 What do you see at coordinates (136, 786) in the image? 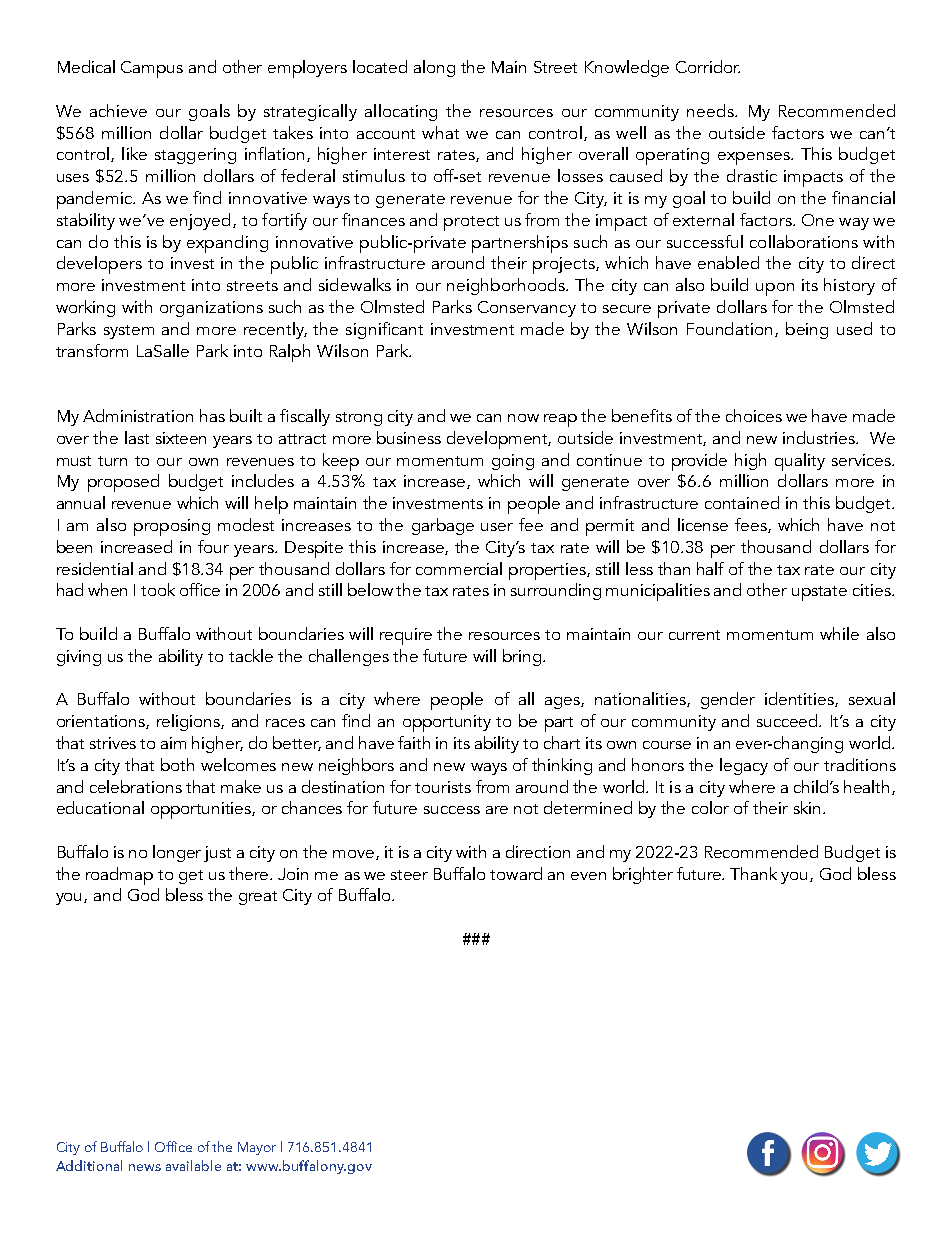
I see `celebrations` at bounding box center [136, 786].
